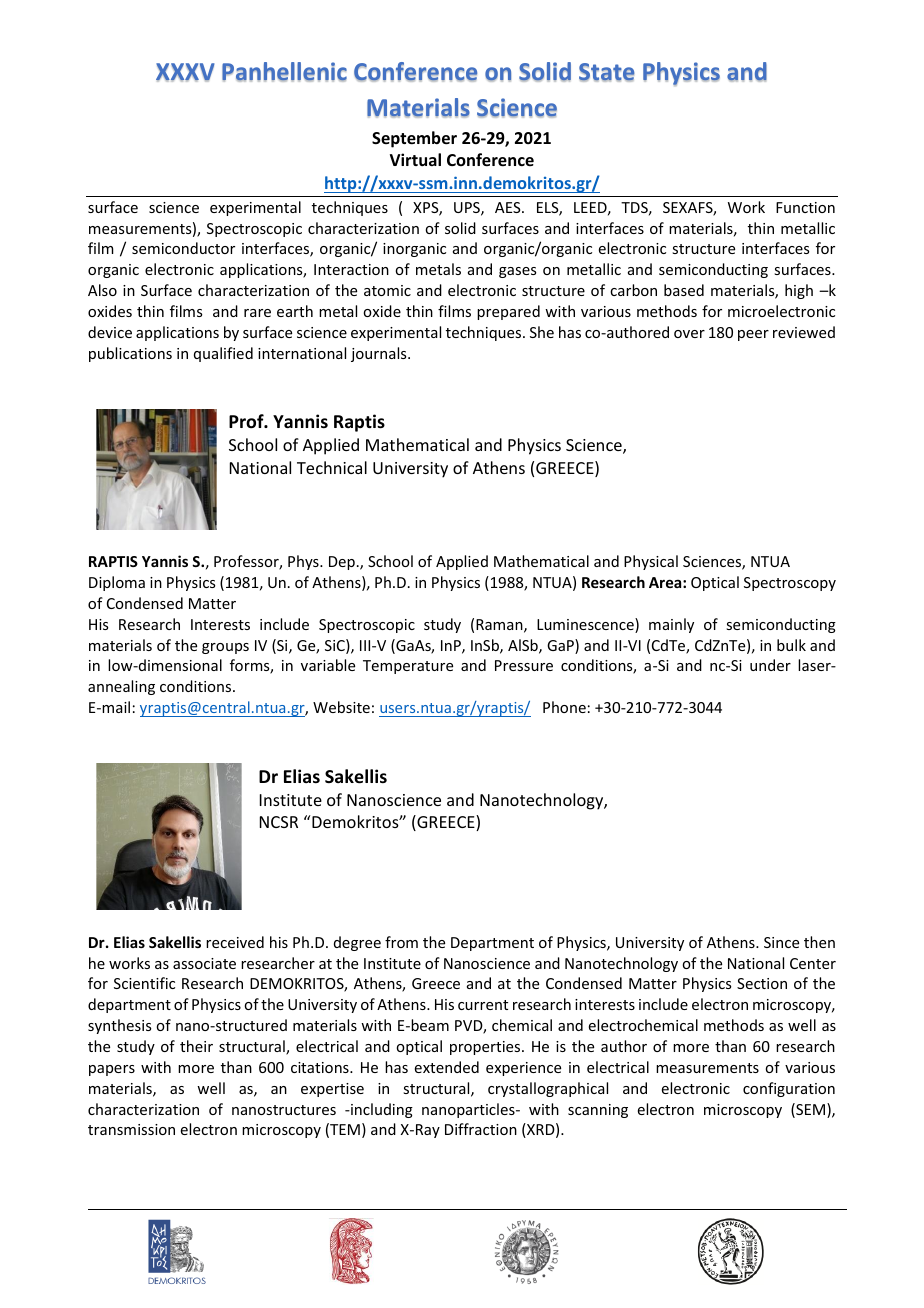  Describe the element at coordinates (196, 1046) in the screenshot. I see `their` at that location.
